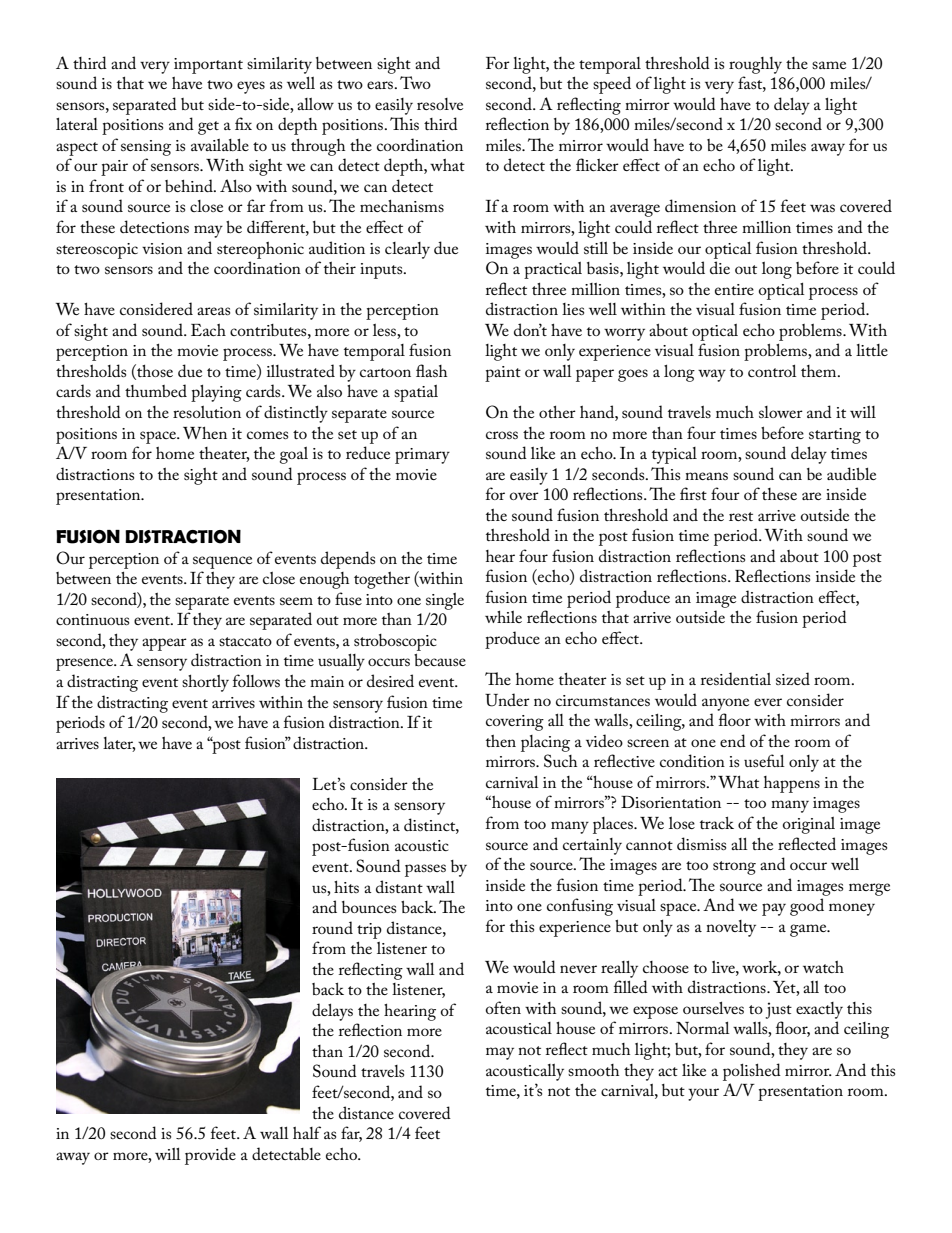 The image size is (952, 1233). What do you see at coordinates (503, 616) in the image?
I see `while` at bounding box center [503, 616].
